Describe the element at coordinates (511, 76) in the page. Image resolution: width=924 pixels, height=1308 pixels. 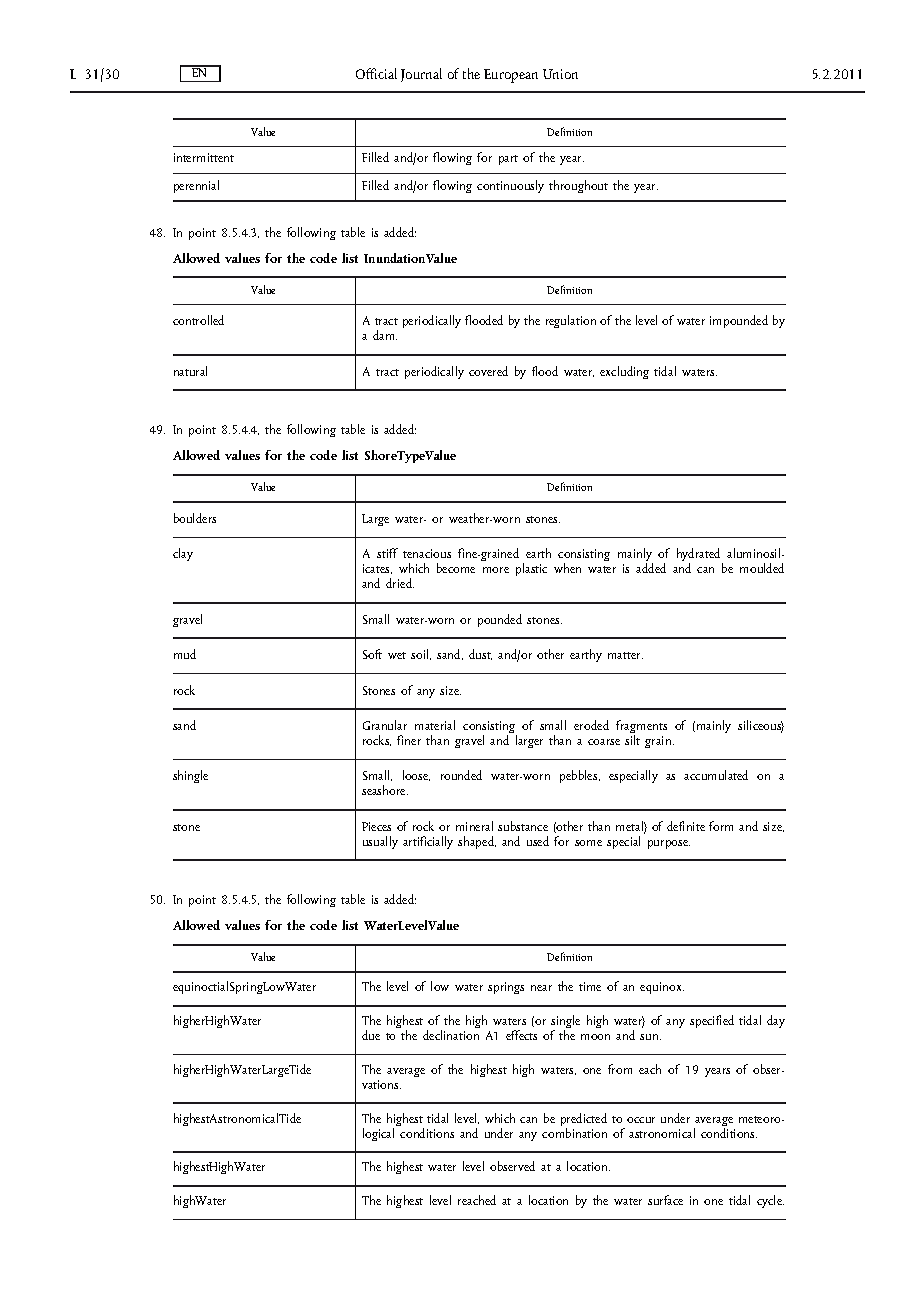
I see `European` at that location.
